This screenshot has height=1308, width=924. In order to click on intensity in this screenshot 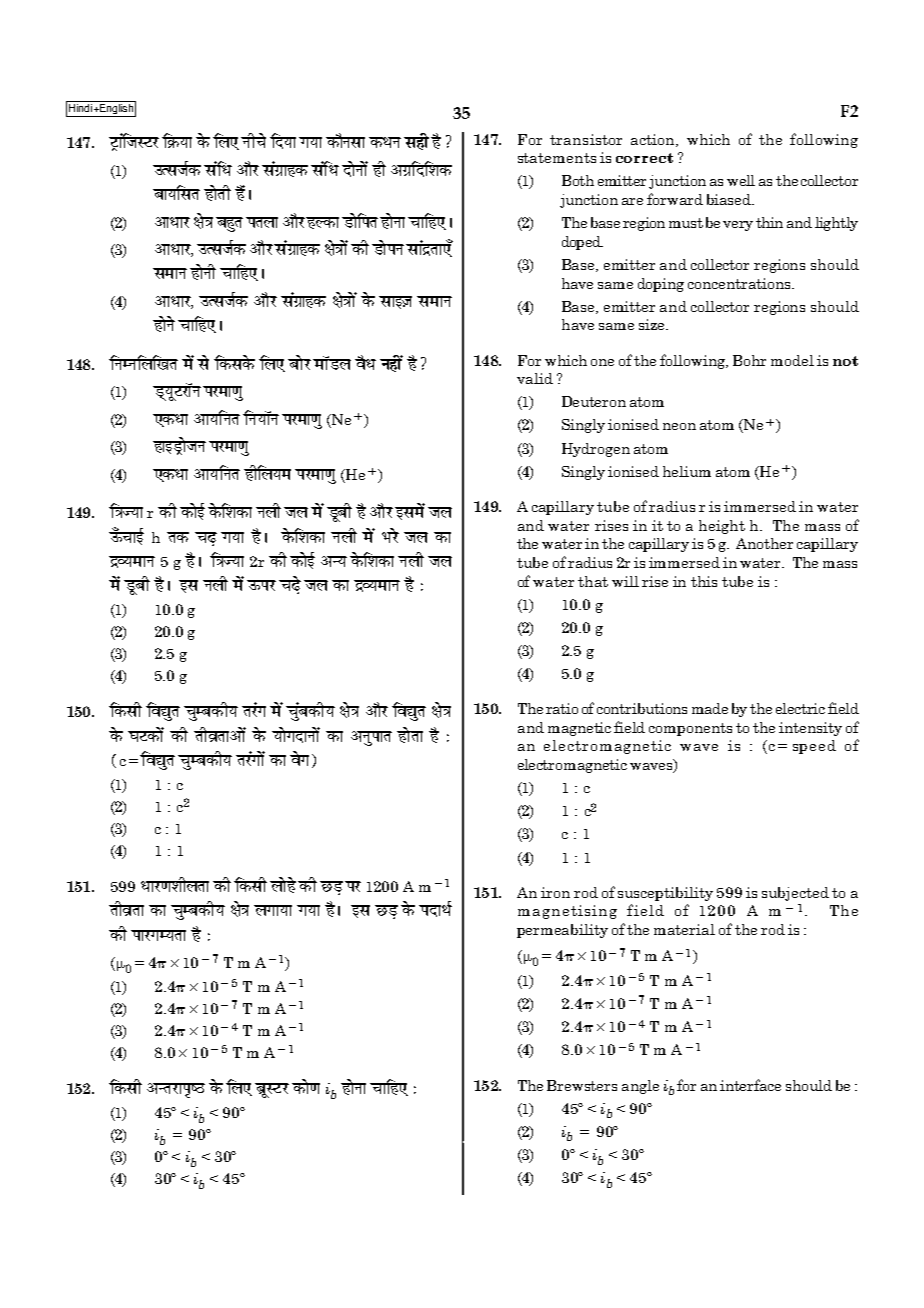, I will do `click(810, 729)`.
